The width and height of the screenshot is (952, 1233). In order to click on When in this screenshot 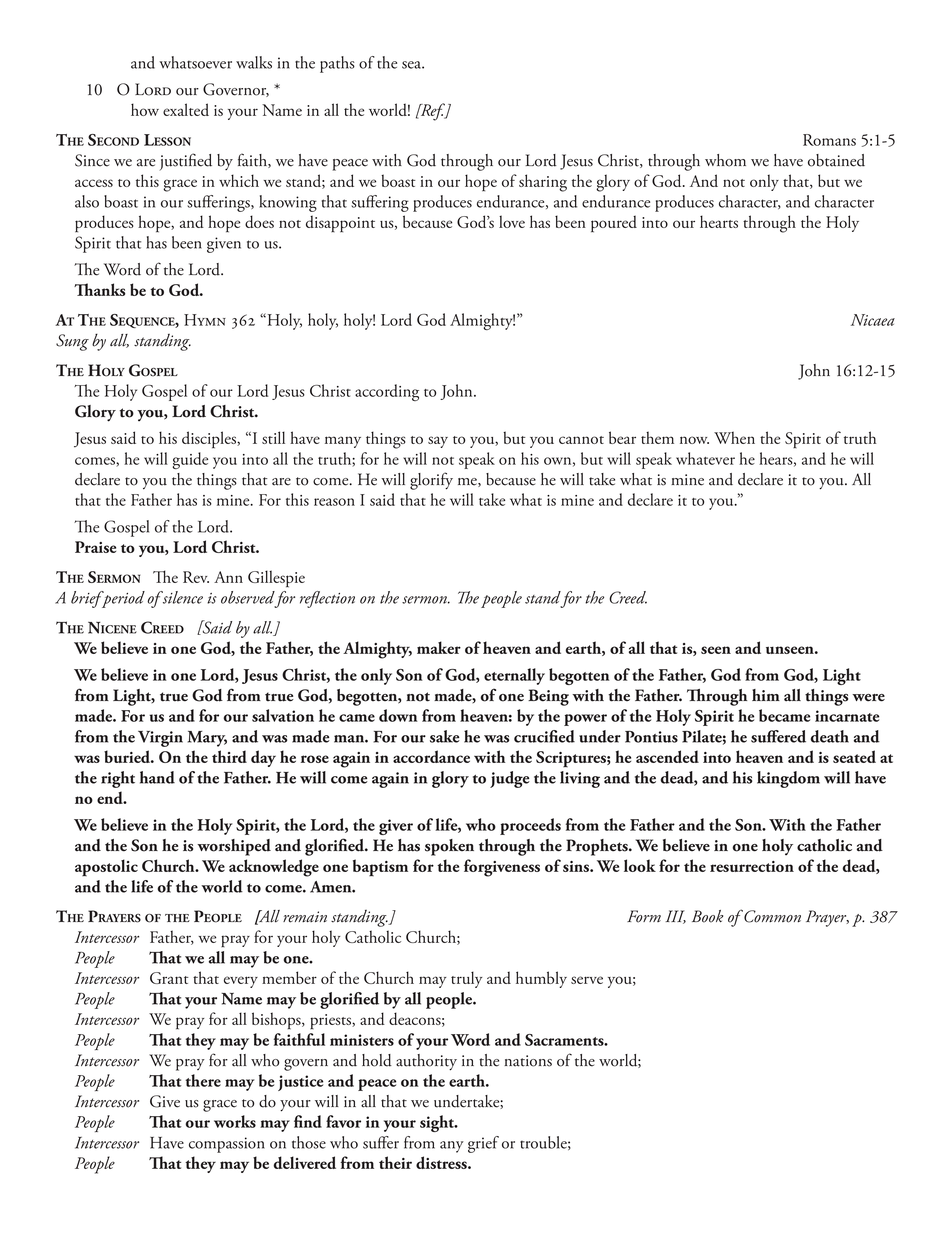, I will do `click(734, 437)`.
